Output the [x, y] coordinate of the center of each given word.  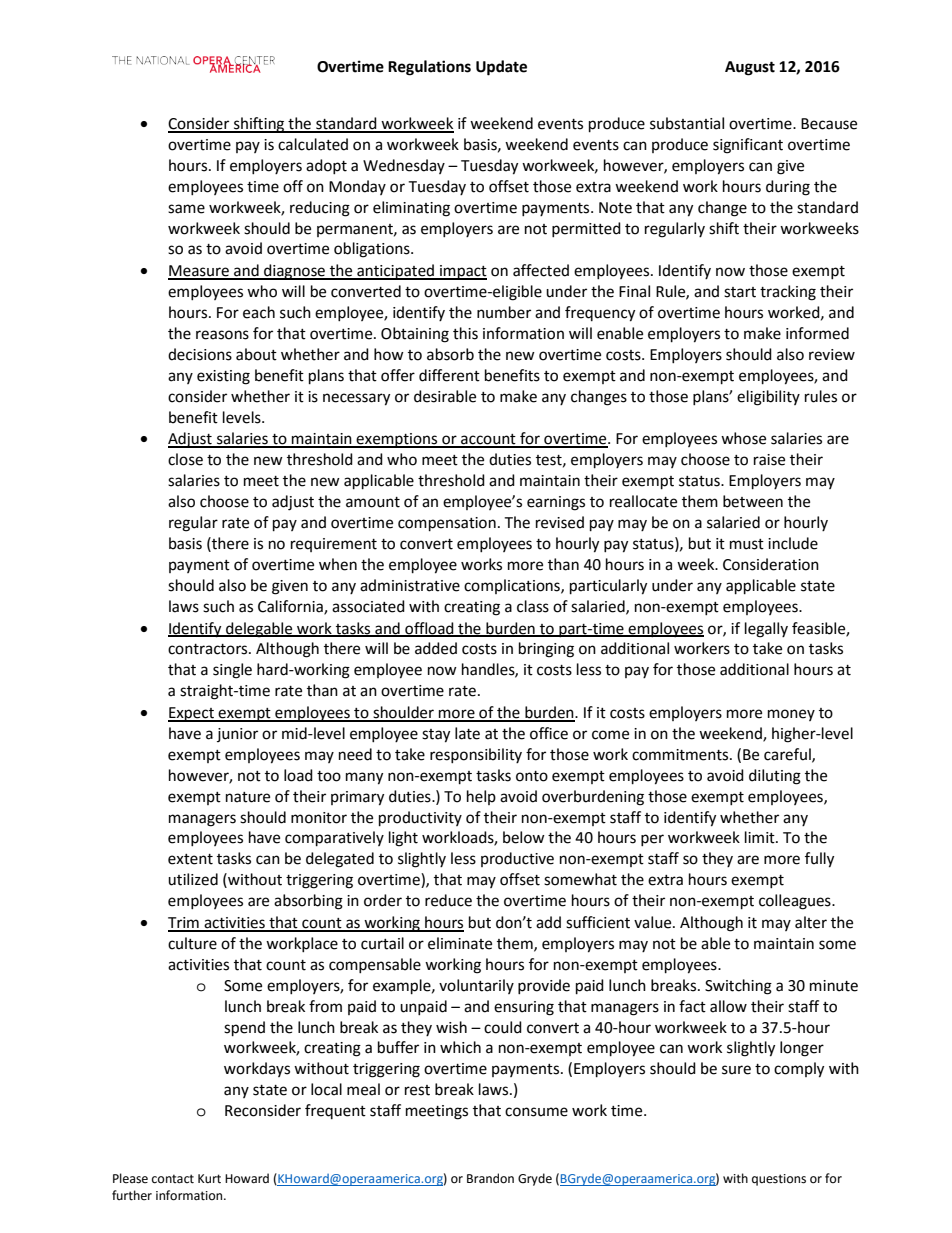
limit [761, 837]
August [750, 68]
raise [769, 460]
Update [501, 68]
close [185, 459]
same [186, 209]
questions [779, 1180]
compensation [447, 524]
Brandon [490, 1178]
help [481, 797]
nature [248, 797]
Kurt [209, 1179]
